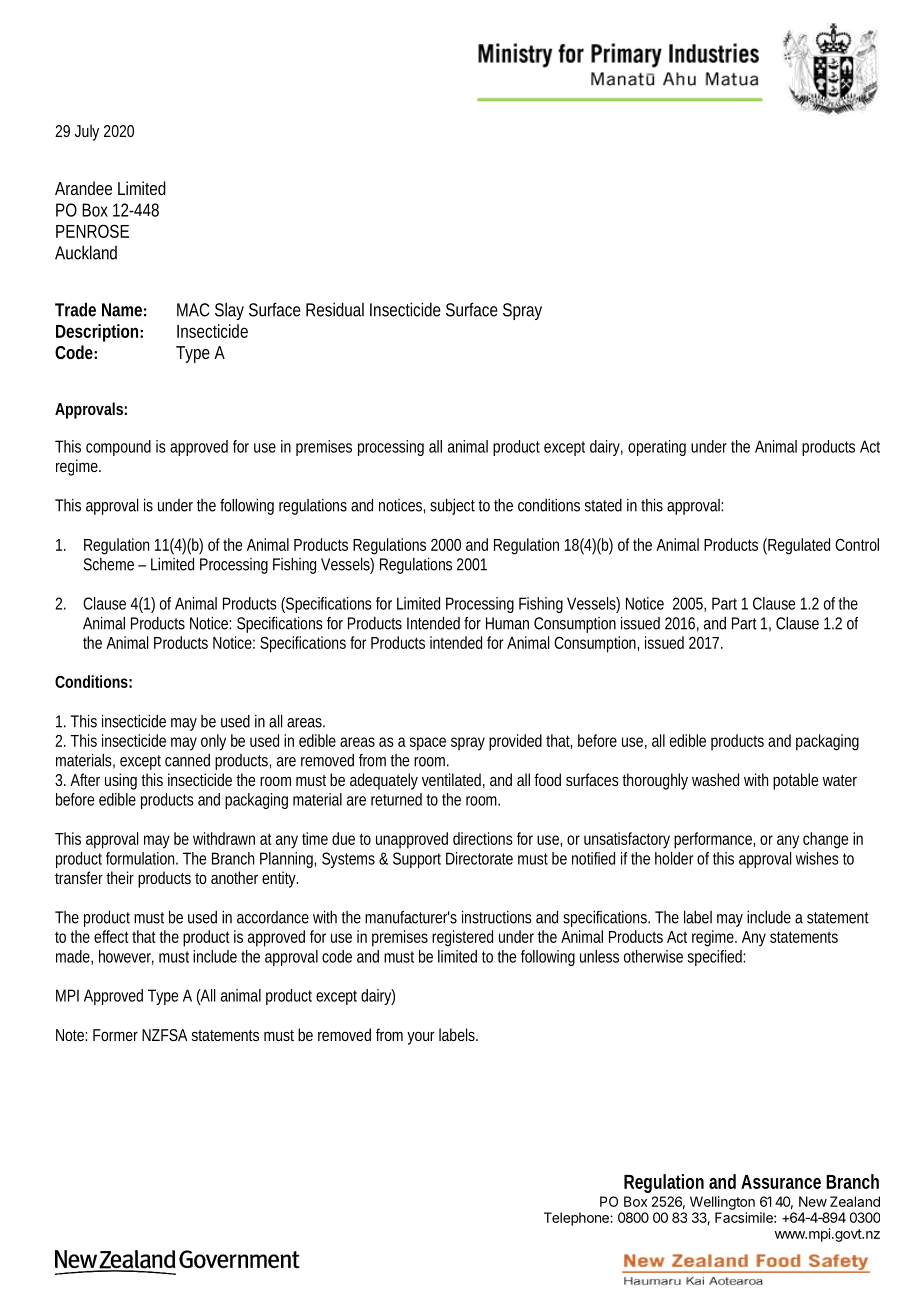 The height and width of the screenshot is (1308, 924). Describe the element at coordinates (781, 1182) in the screenshot. I see `Assurance` at that location.
